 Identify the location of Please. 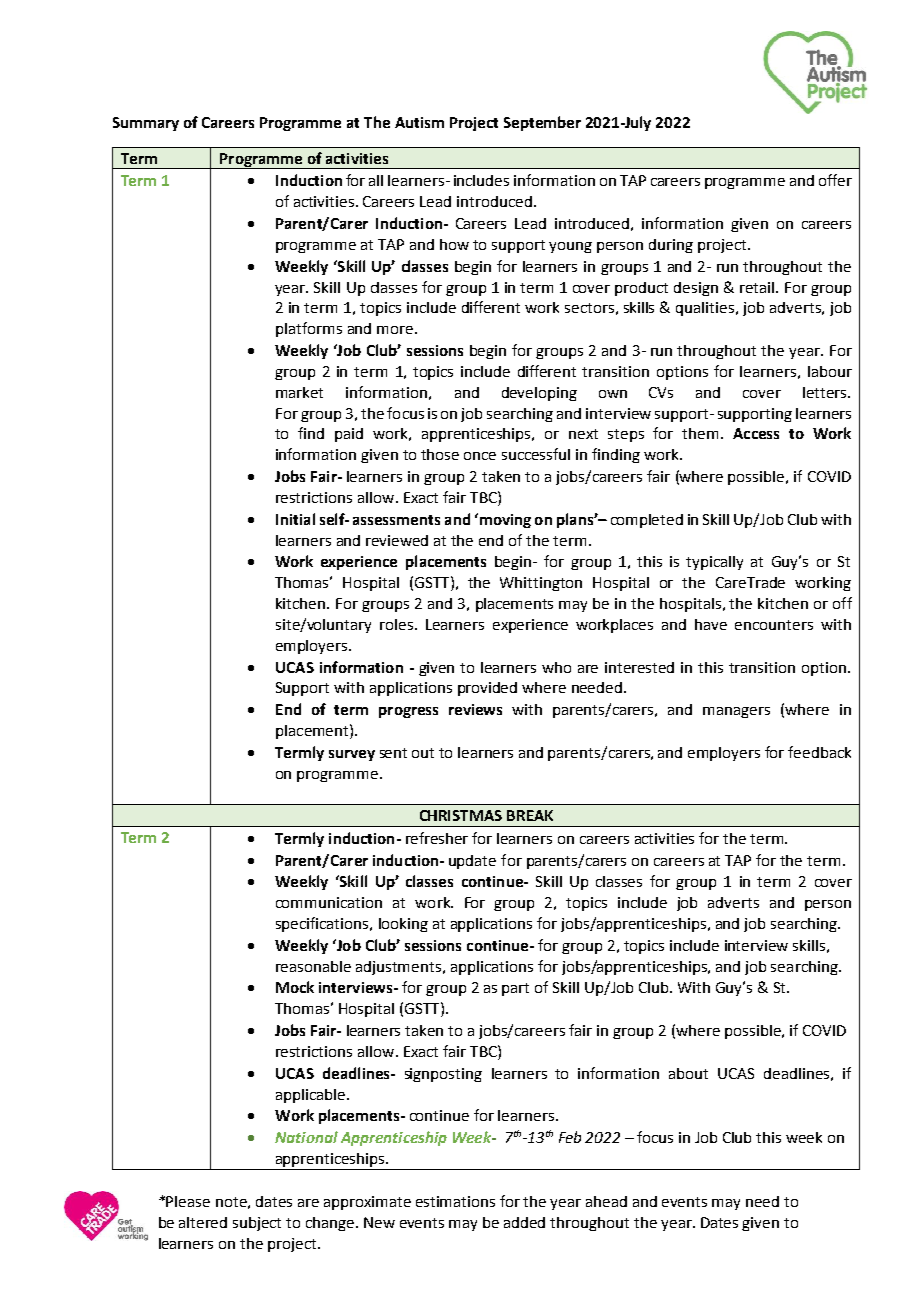
(188, 1201).
